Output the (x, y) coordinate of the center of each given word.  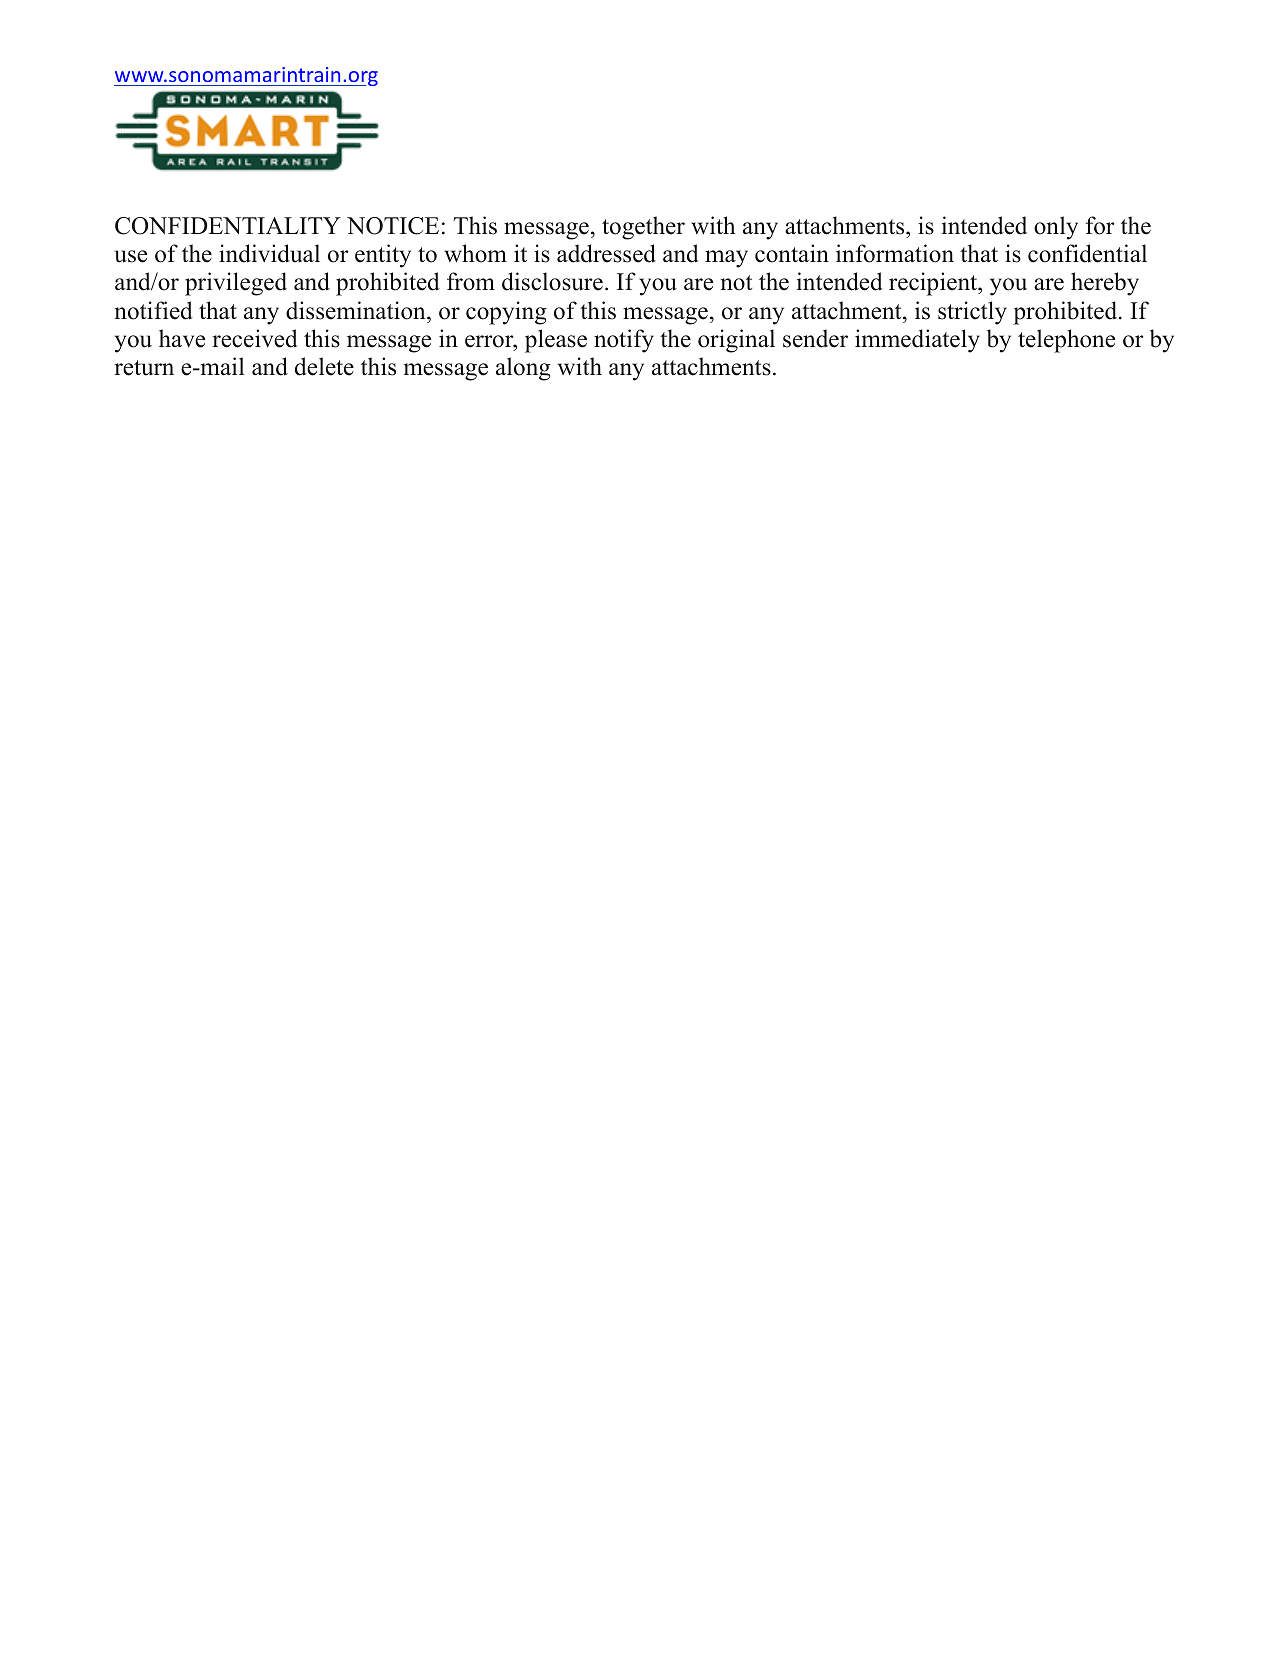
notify (624, 341)
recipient (934, 284)
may (726, 259)
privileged (236, 284)
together (643, 228)
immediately (917, 341)
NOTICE (393, 226)
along (523, 369)
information (895, 253)
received (255, 338)
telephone (1066, 341)
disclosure (552, 281)
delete (324, 366)
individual (269, 253)
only (1056, 228)
